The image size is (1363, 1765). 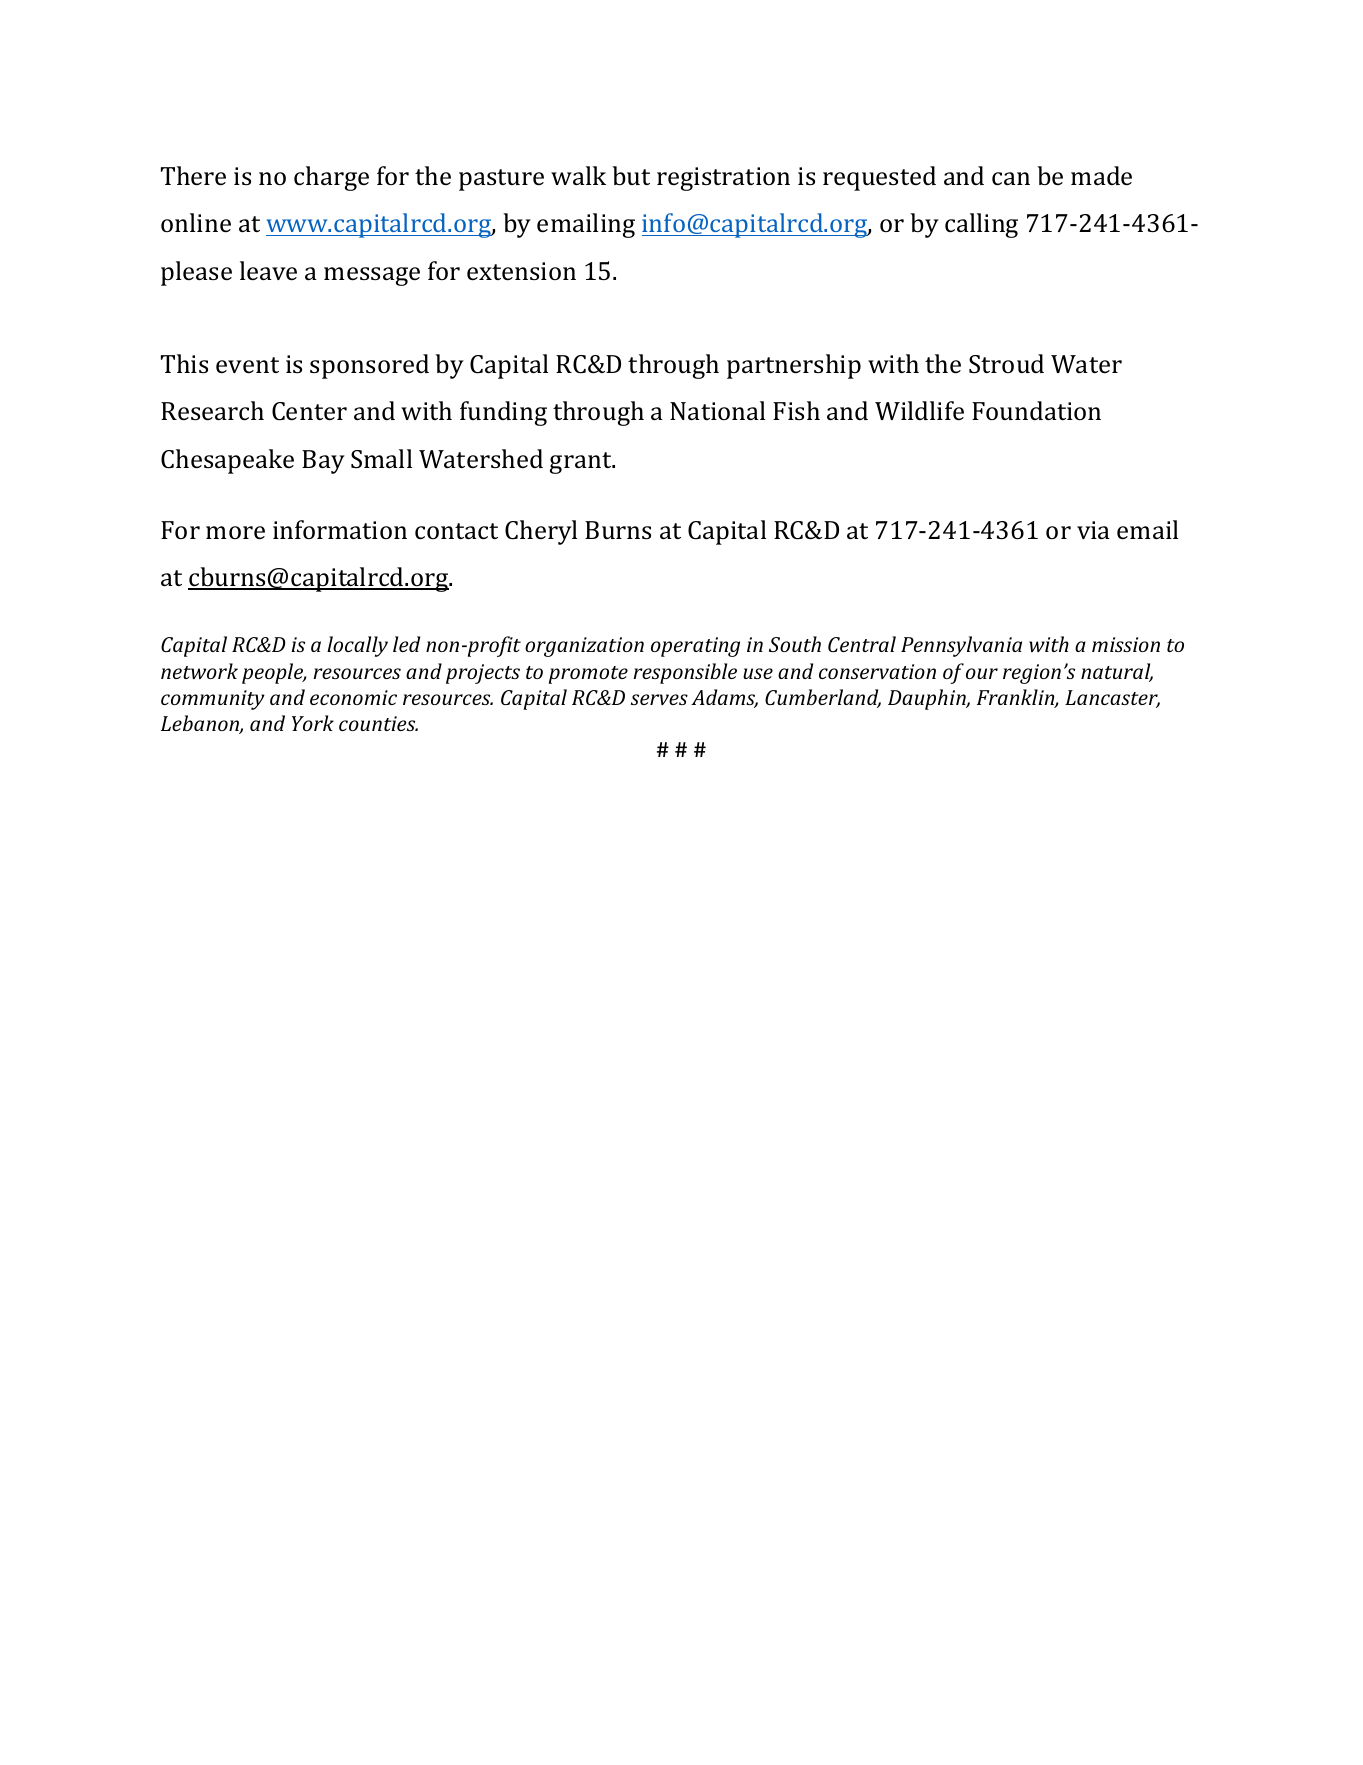 I want to click on Cheryl, so click(x=541, y=532).
